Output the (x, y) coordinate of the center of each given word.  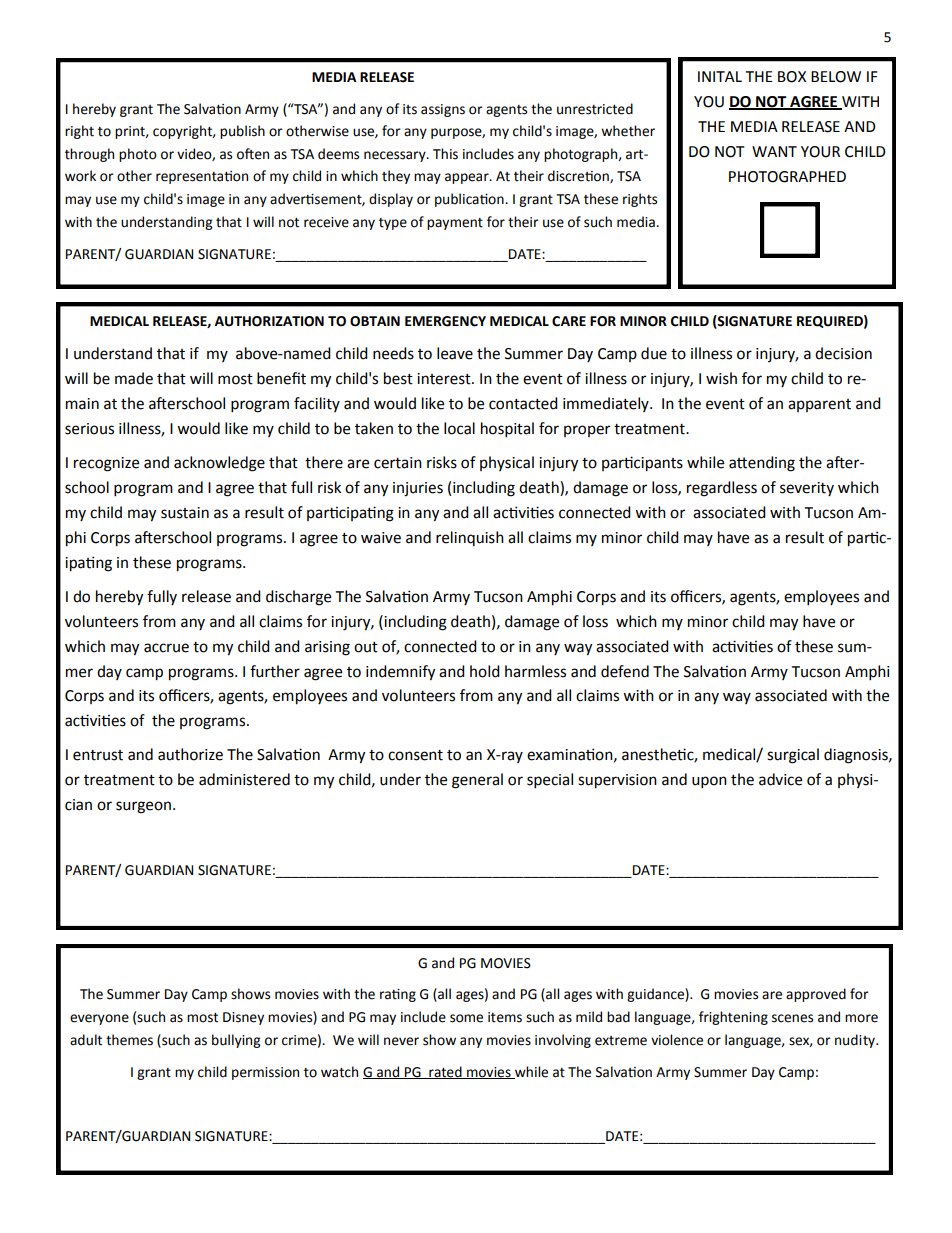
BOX (792, 77)
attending (762, 464)
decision (843, 353)
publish (242, 132)
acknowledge (219, 464)
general (477, 781)
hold (485, 671)
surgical (793, 756)
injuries (418, 489)
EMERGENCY (445, 321)
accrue (166, 648)
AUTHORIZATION (269, 321)
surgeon (145, 807)
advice (780, 779)
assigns (443, 110)
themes (129, 1040)
